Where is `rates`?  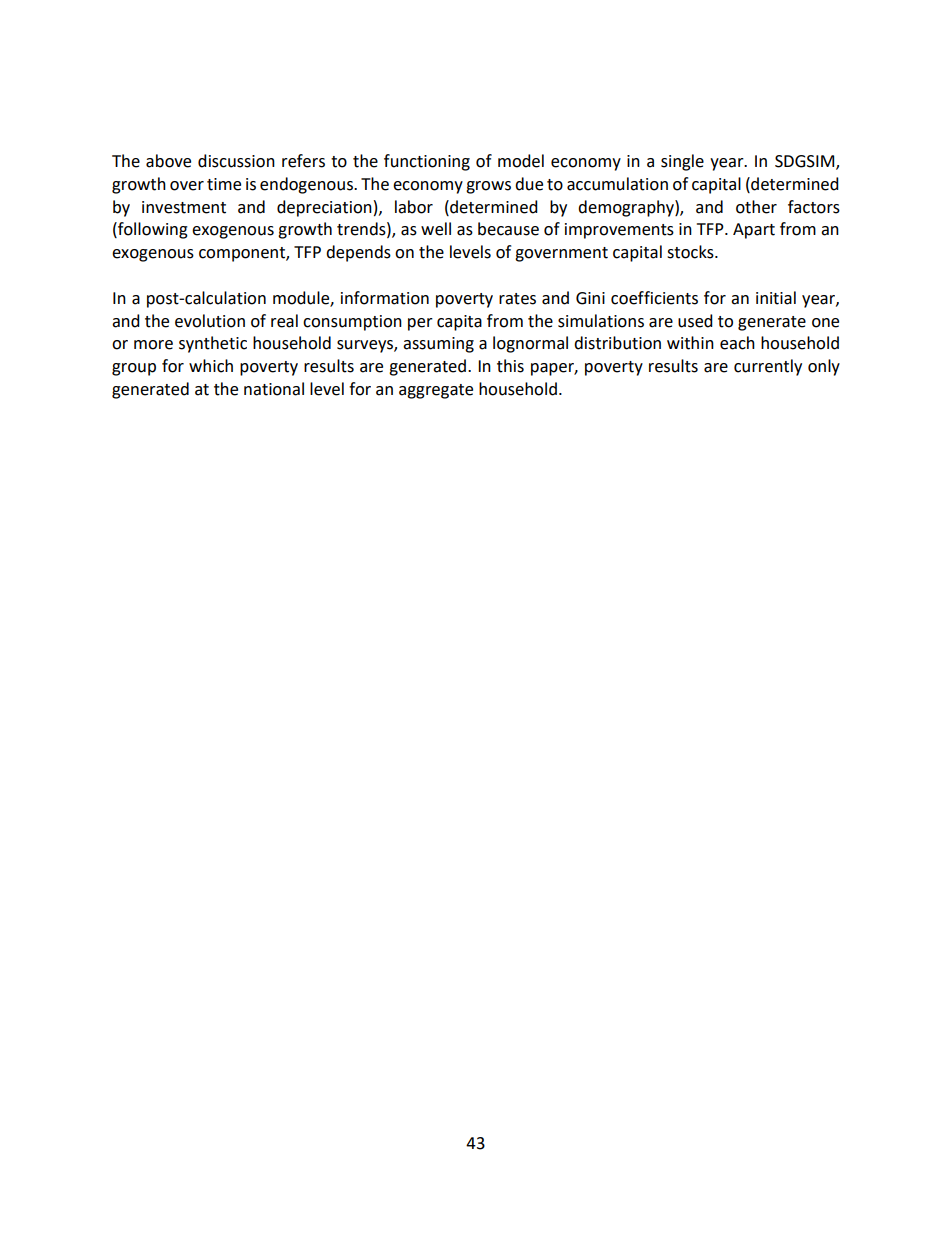
rates is located at coordinates (517, 299).
